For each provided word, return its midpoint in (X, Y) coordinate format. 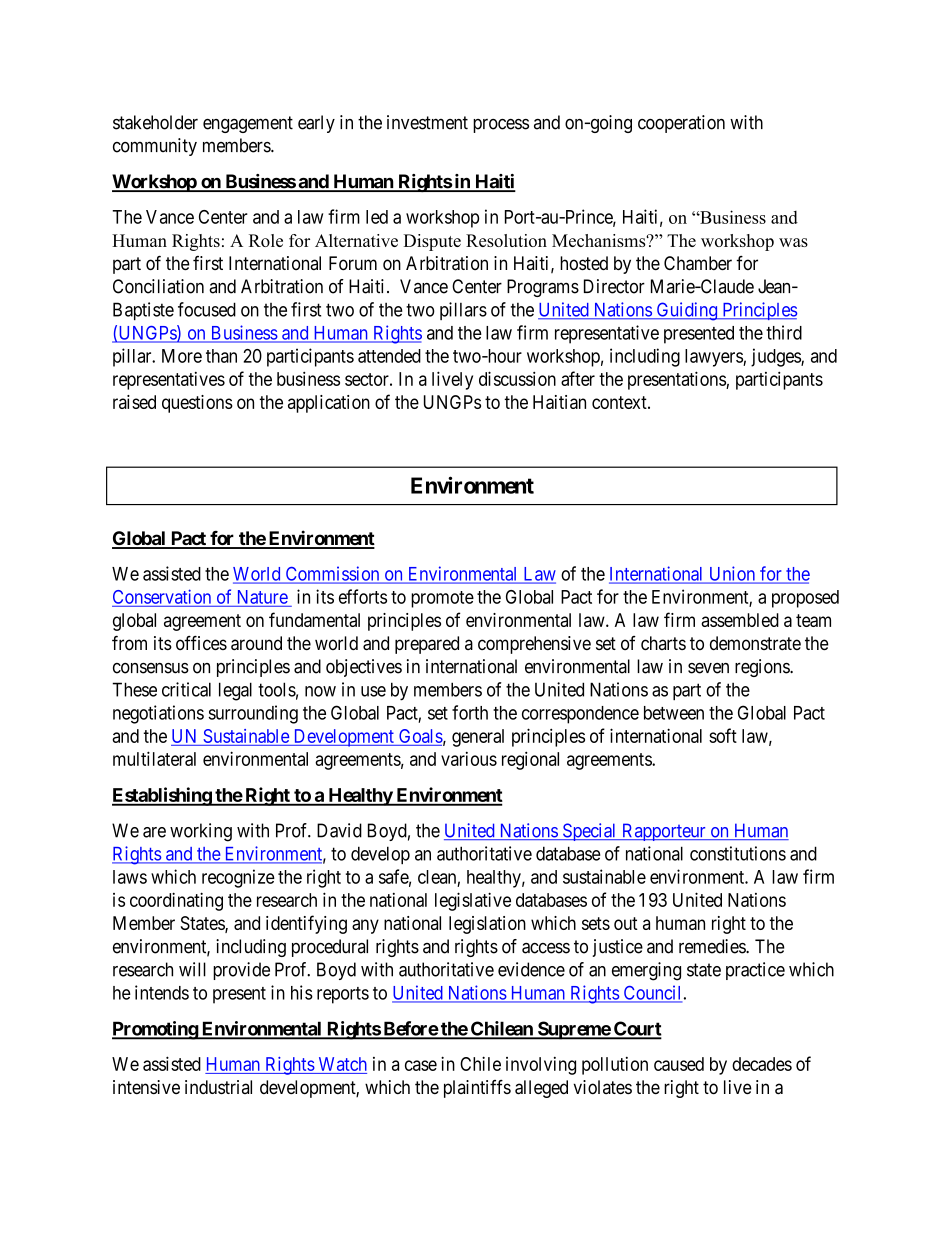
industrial (218, 1087)
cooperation (681, 124)
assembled (740, 620)
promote (442, 599)
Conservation (162, 596)
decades (762, 1064)
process (501, 126)
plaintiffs (477, 1089)
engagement (248, 124)
